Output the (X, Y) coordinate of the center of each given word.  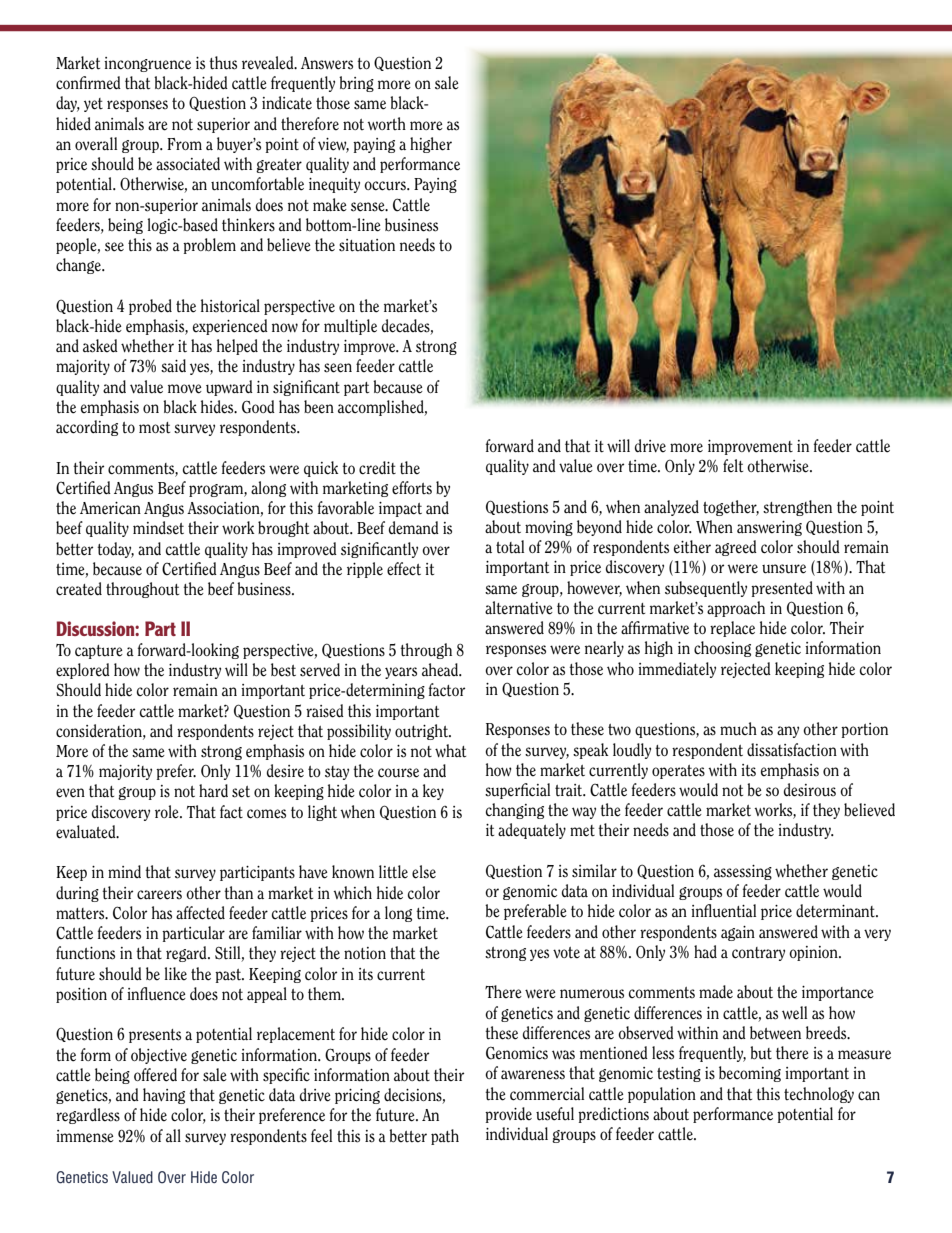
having (164, 1096)
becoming (750, 1074)
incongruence (147, 64)
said (173, 366)
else (424, 872)
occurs (386, 186)
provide (508, 1115)
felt (733, 466)
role (168, 812)
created (79, 589)
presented (782, 589)
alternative (519, 608)
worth (386, 123)
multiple (350, 327)
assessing (743, 872)
